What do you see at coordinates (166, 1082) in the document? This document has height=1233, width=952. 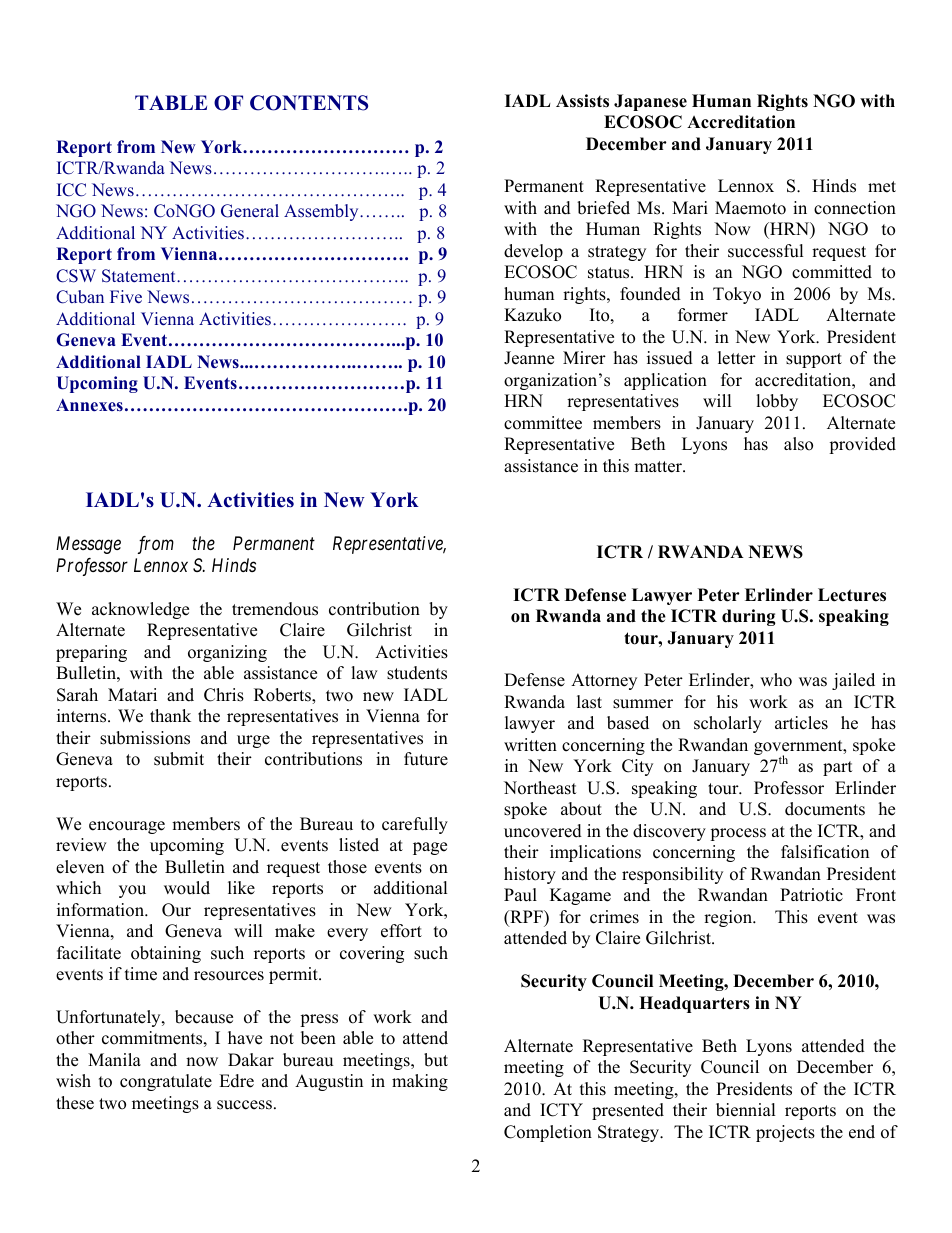 I see `congratulate` at bounding box center [166, 1082].
